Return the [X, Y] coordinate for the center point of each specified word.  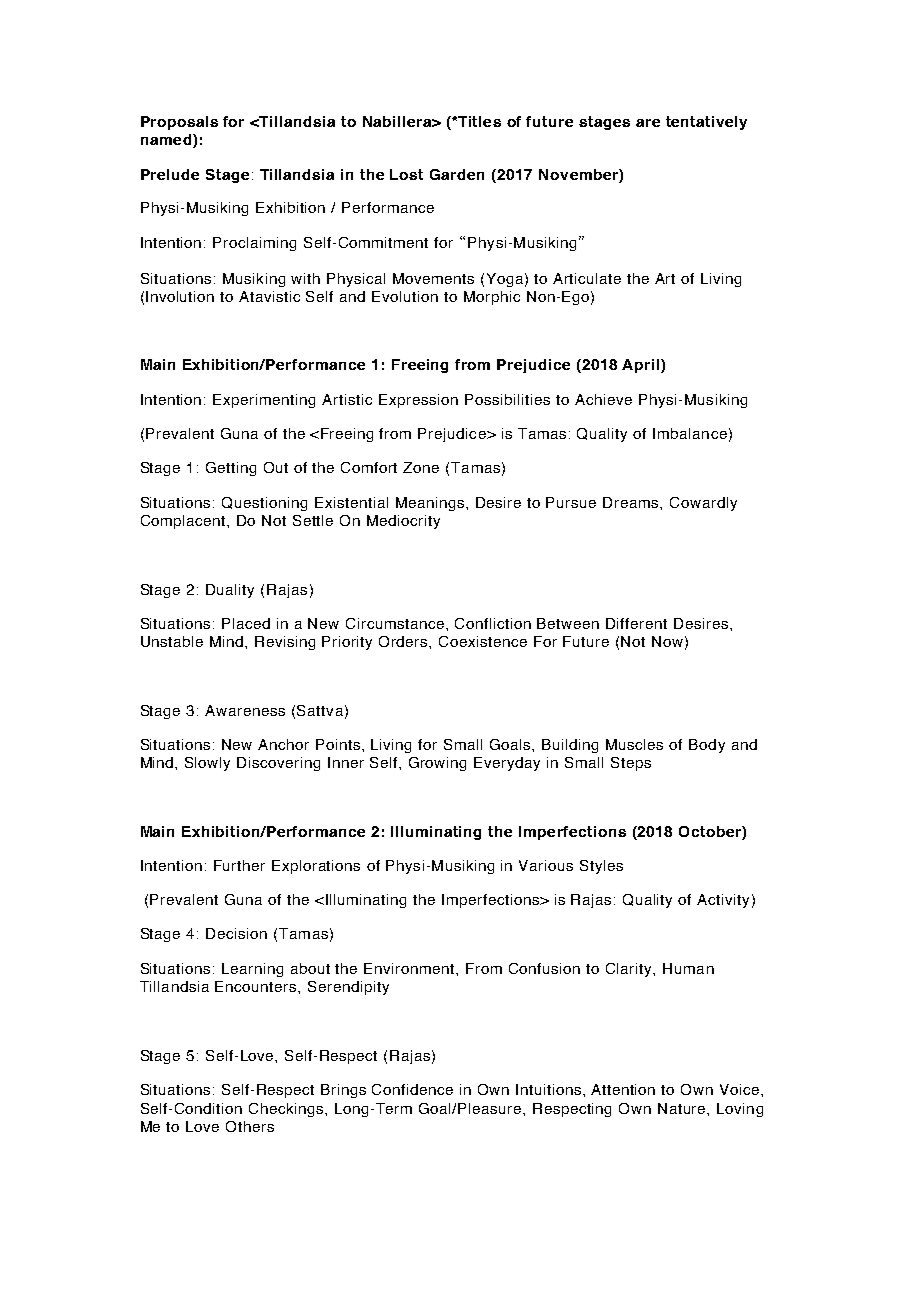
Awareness [245, 710]
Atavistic [269, 296]
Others [250, 1126]
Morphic [492, 298]
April [642, 366]
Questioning [264, 504]
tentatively [706, 123]
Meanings [431, 504]
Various [546, 865]
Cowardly [703, 504]
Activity [723, 901]
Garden [457, 174]
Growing [437, 764]
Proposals [179, 123]
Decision [236, 933]
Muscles [634, 744]
